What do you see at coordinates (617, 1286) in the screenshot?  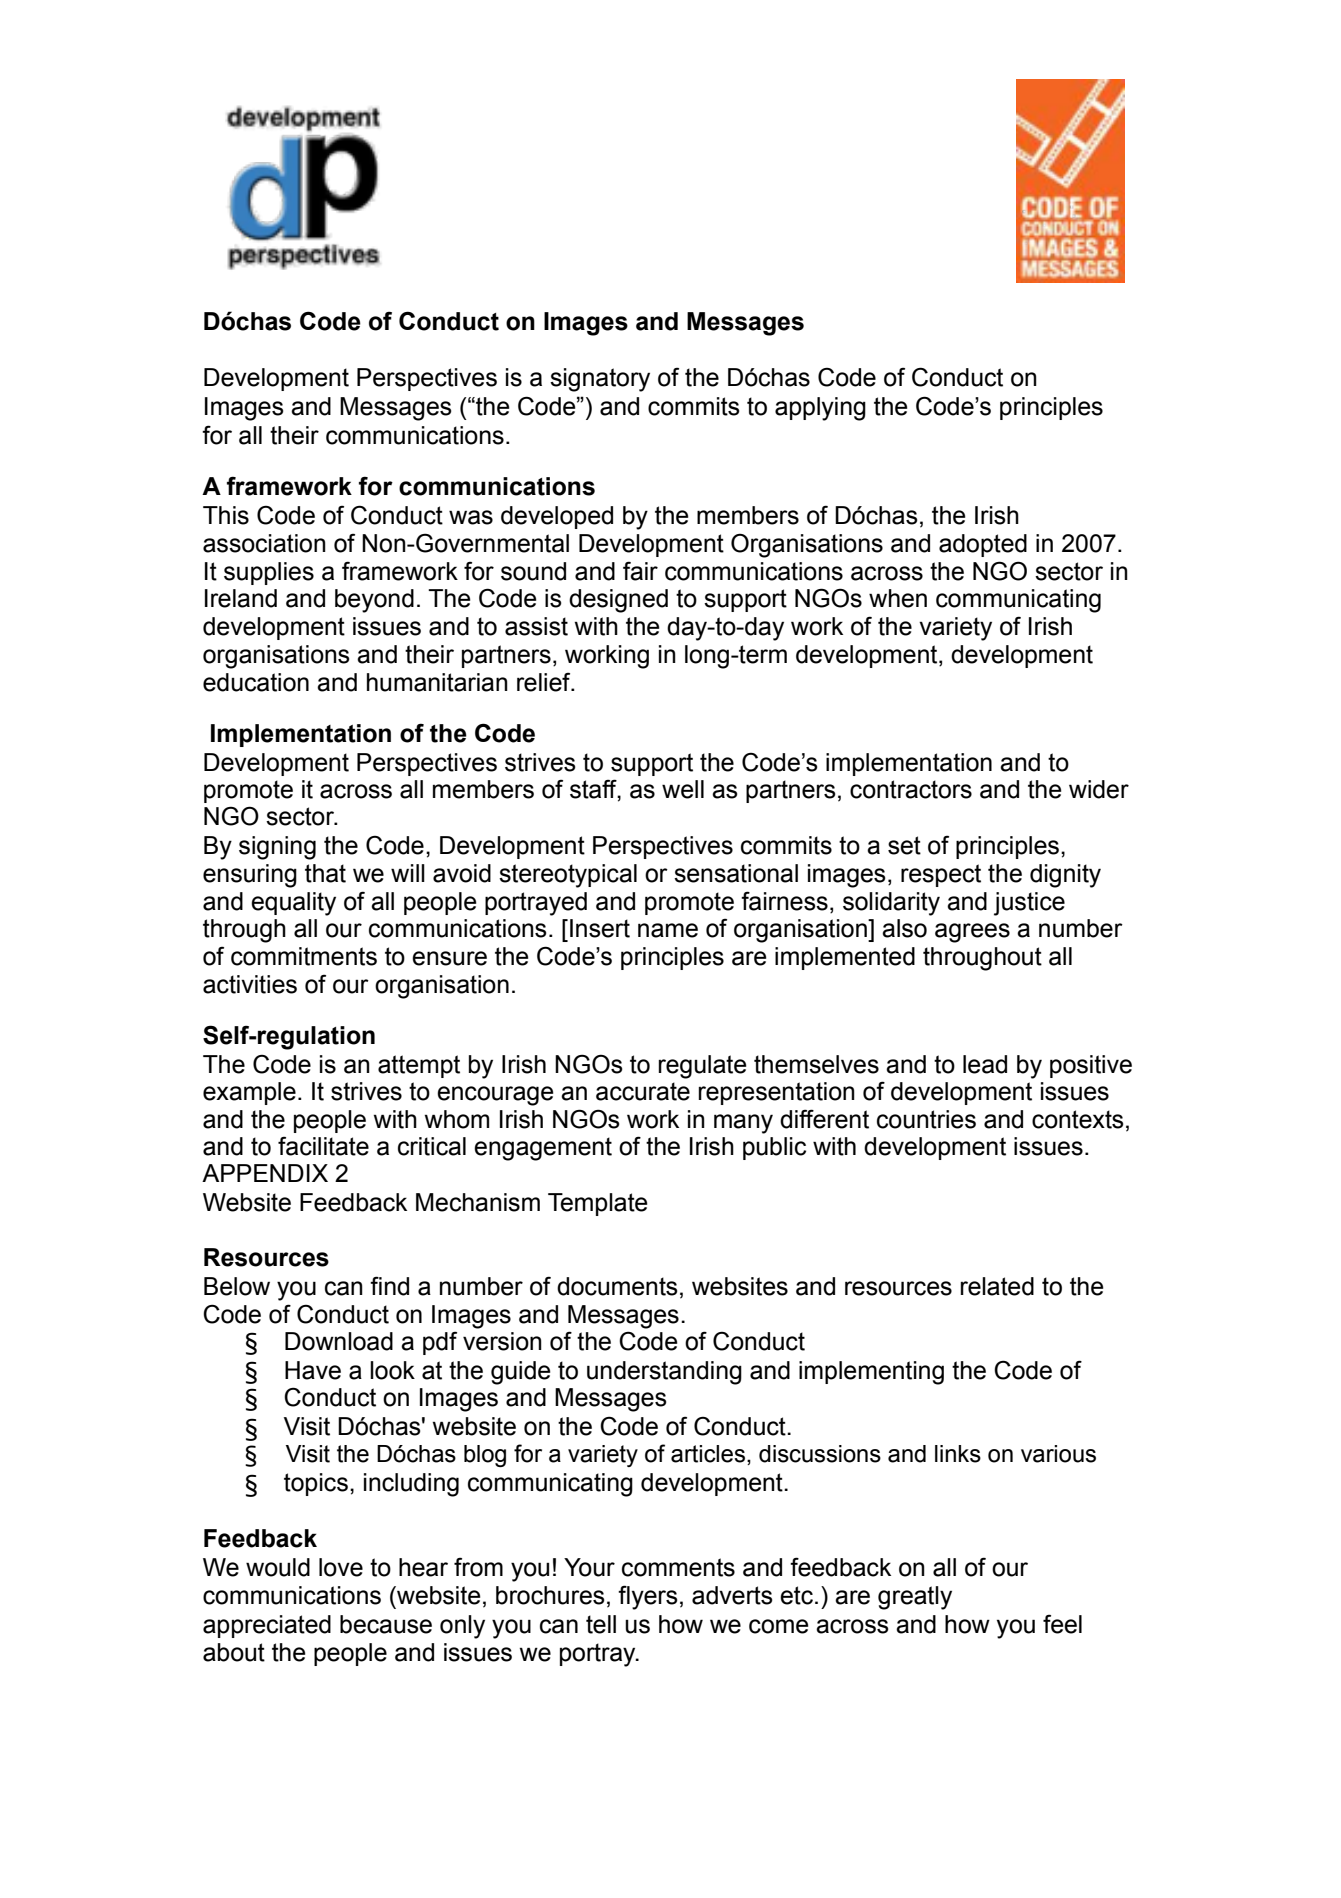 I see `documents` at bounding box center [617, 1286].
